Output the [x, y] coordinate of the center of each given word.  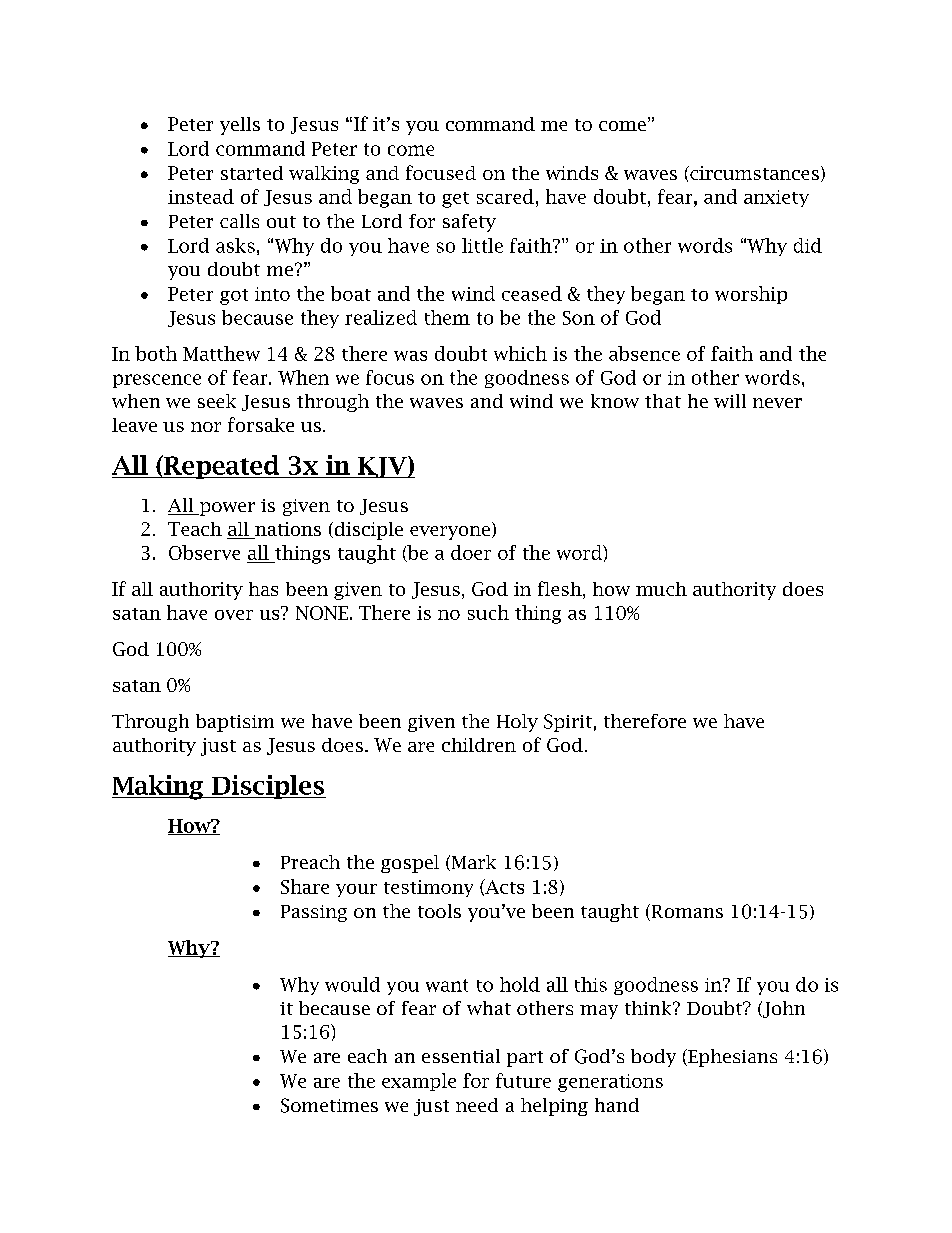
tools [439, 911]
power [226, 509]
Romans [686, 912]
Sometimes [329, 1105]
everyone [450, 533]
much [661, 589]
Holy [517, 723]
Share [305, 886]
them [447, 317]
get [455, 200]
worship [751, 295]
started [252, 173]
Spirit [568, 723]
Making [159, 787]
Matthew [221, 353]
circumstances [753, 173]
